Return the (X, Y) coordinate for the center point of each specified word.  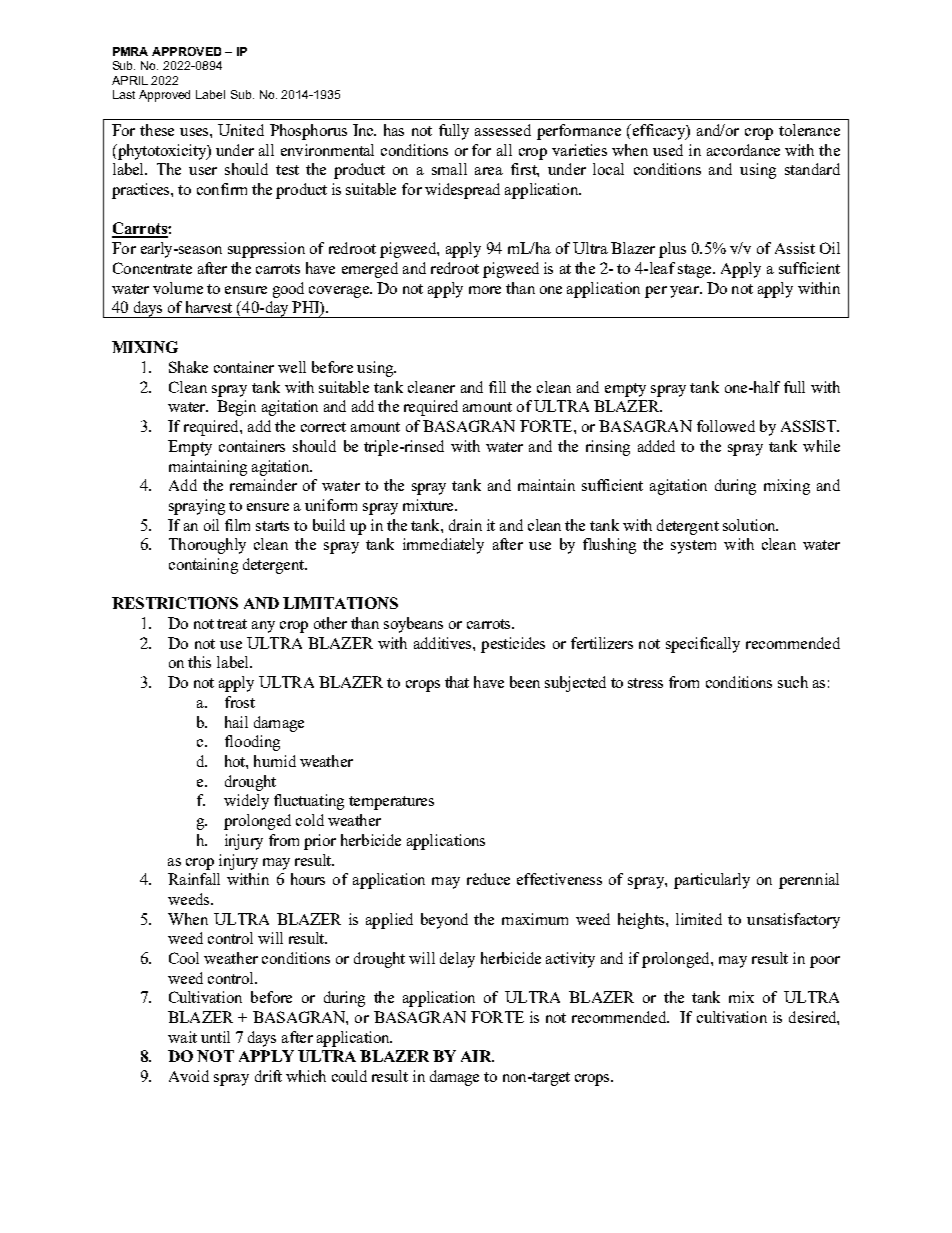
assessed (503, 130)
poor (825, 962)
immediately (443, 546)
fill (497, 387)
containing (203, 566)
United (241, 130)
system (693, 547)
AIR (477, 1056)
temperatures (391, 803)
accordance (743, 150)
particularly (712, 881)
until (215, 1037)
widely (246, 802)
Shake (188, 367)
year (686, 292)
